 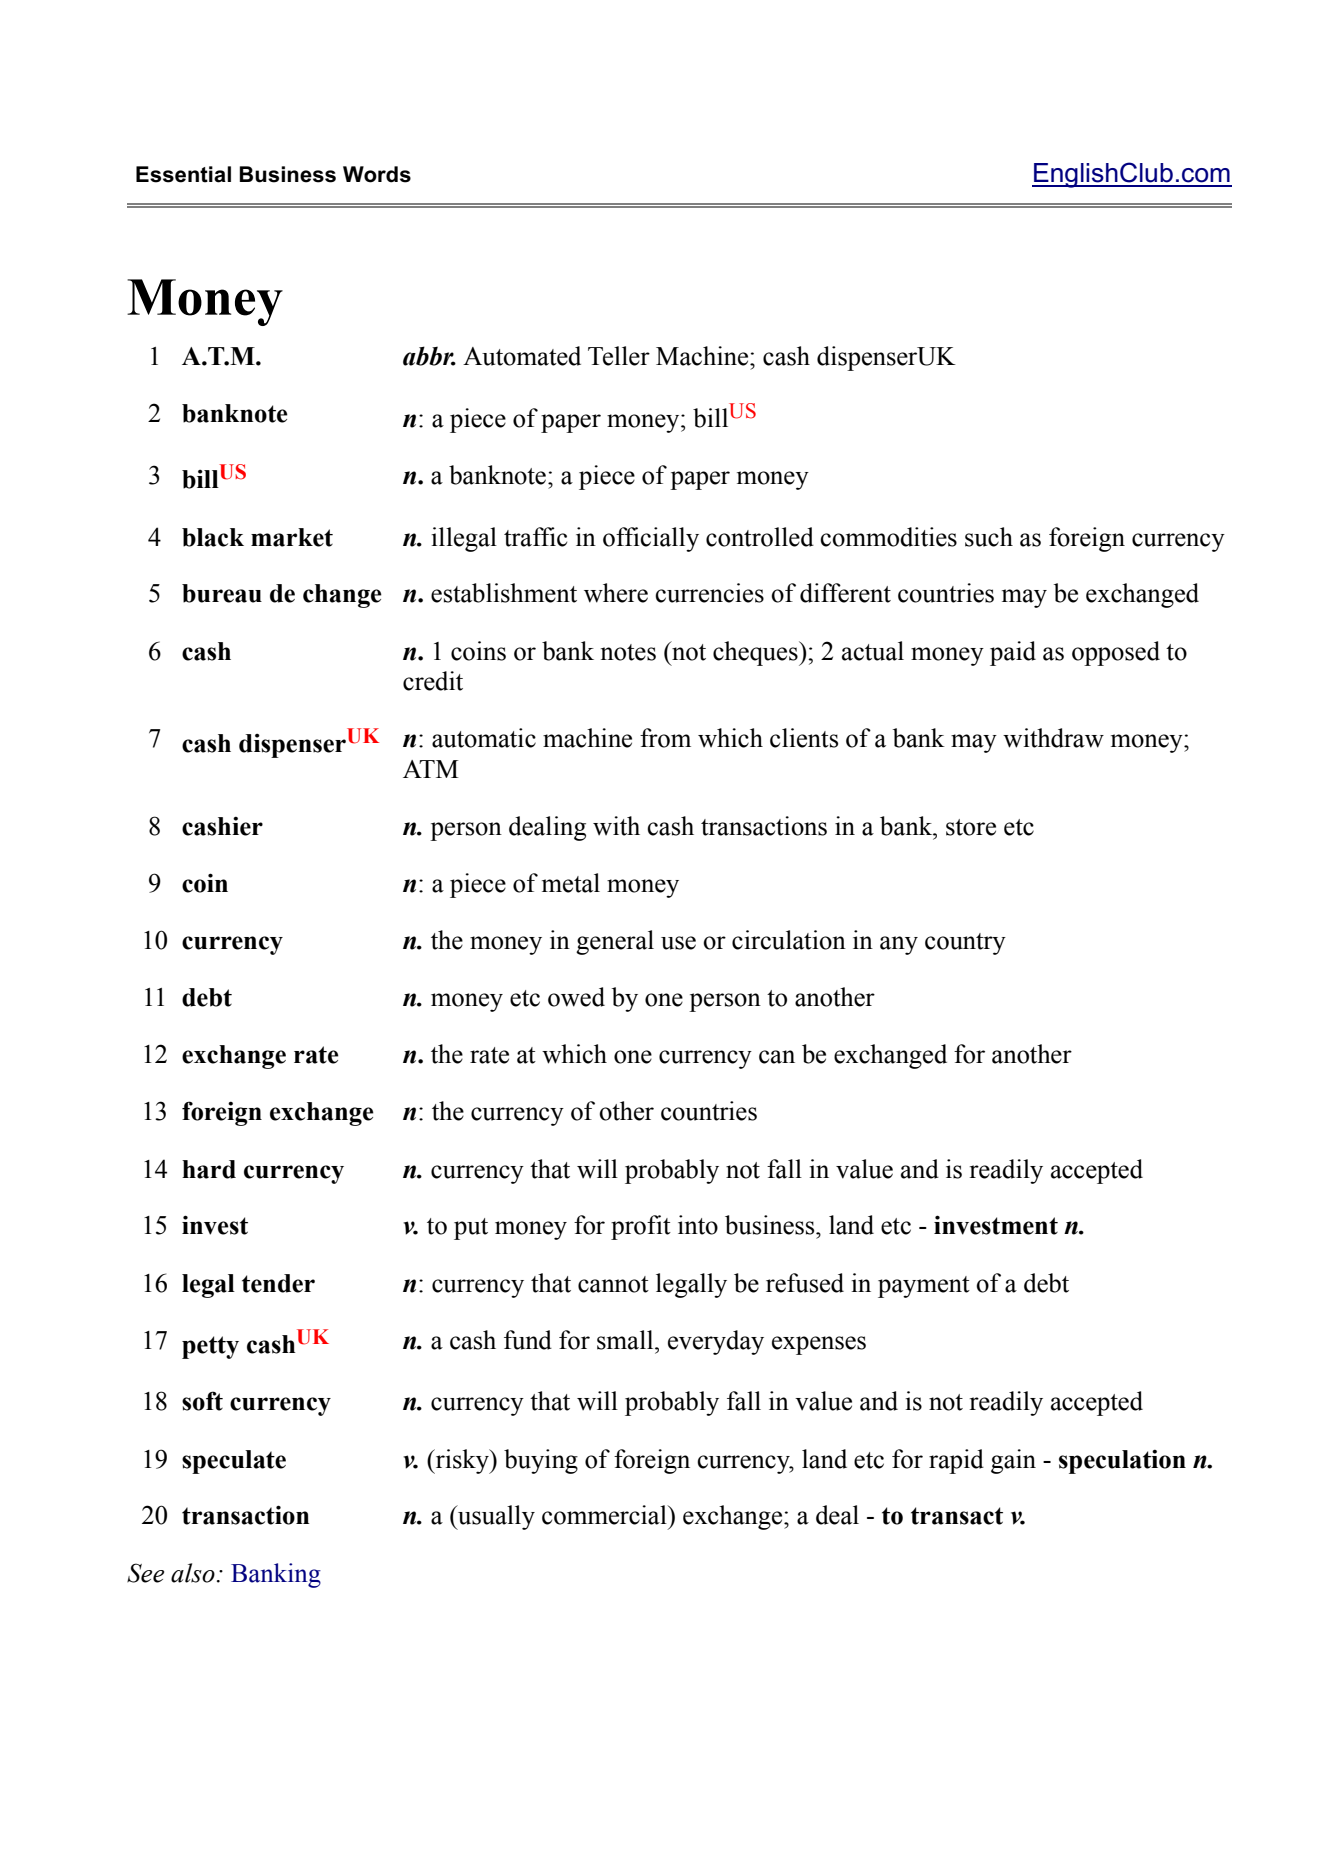 I want to click on Essential, so click(x=183, y=174).
